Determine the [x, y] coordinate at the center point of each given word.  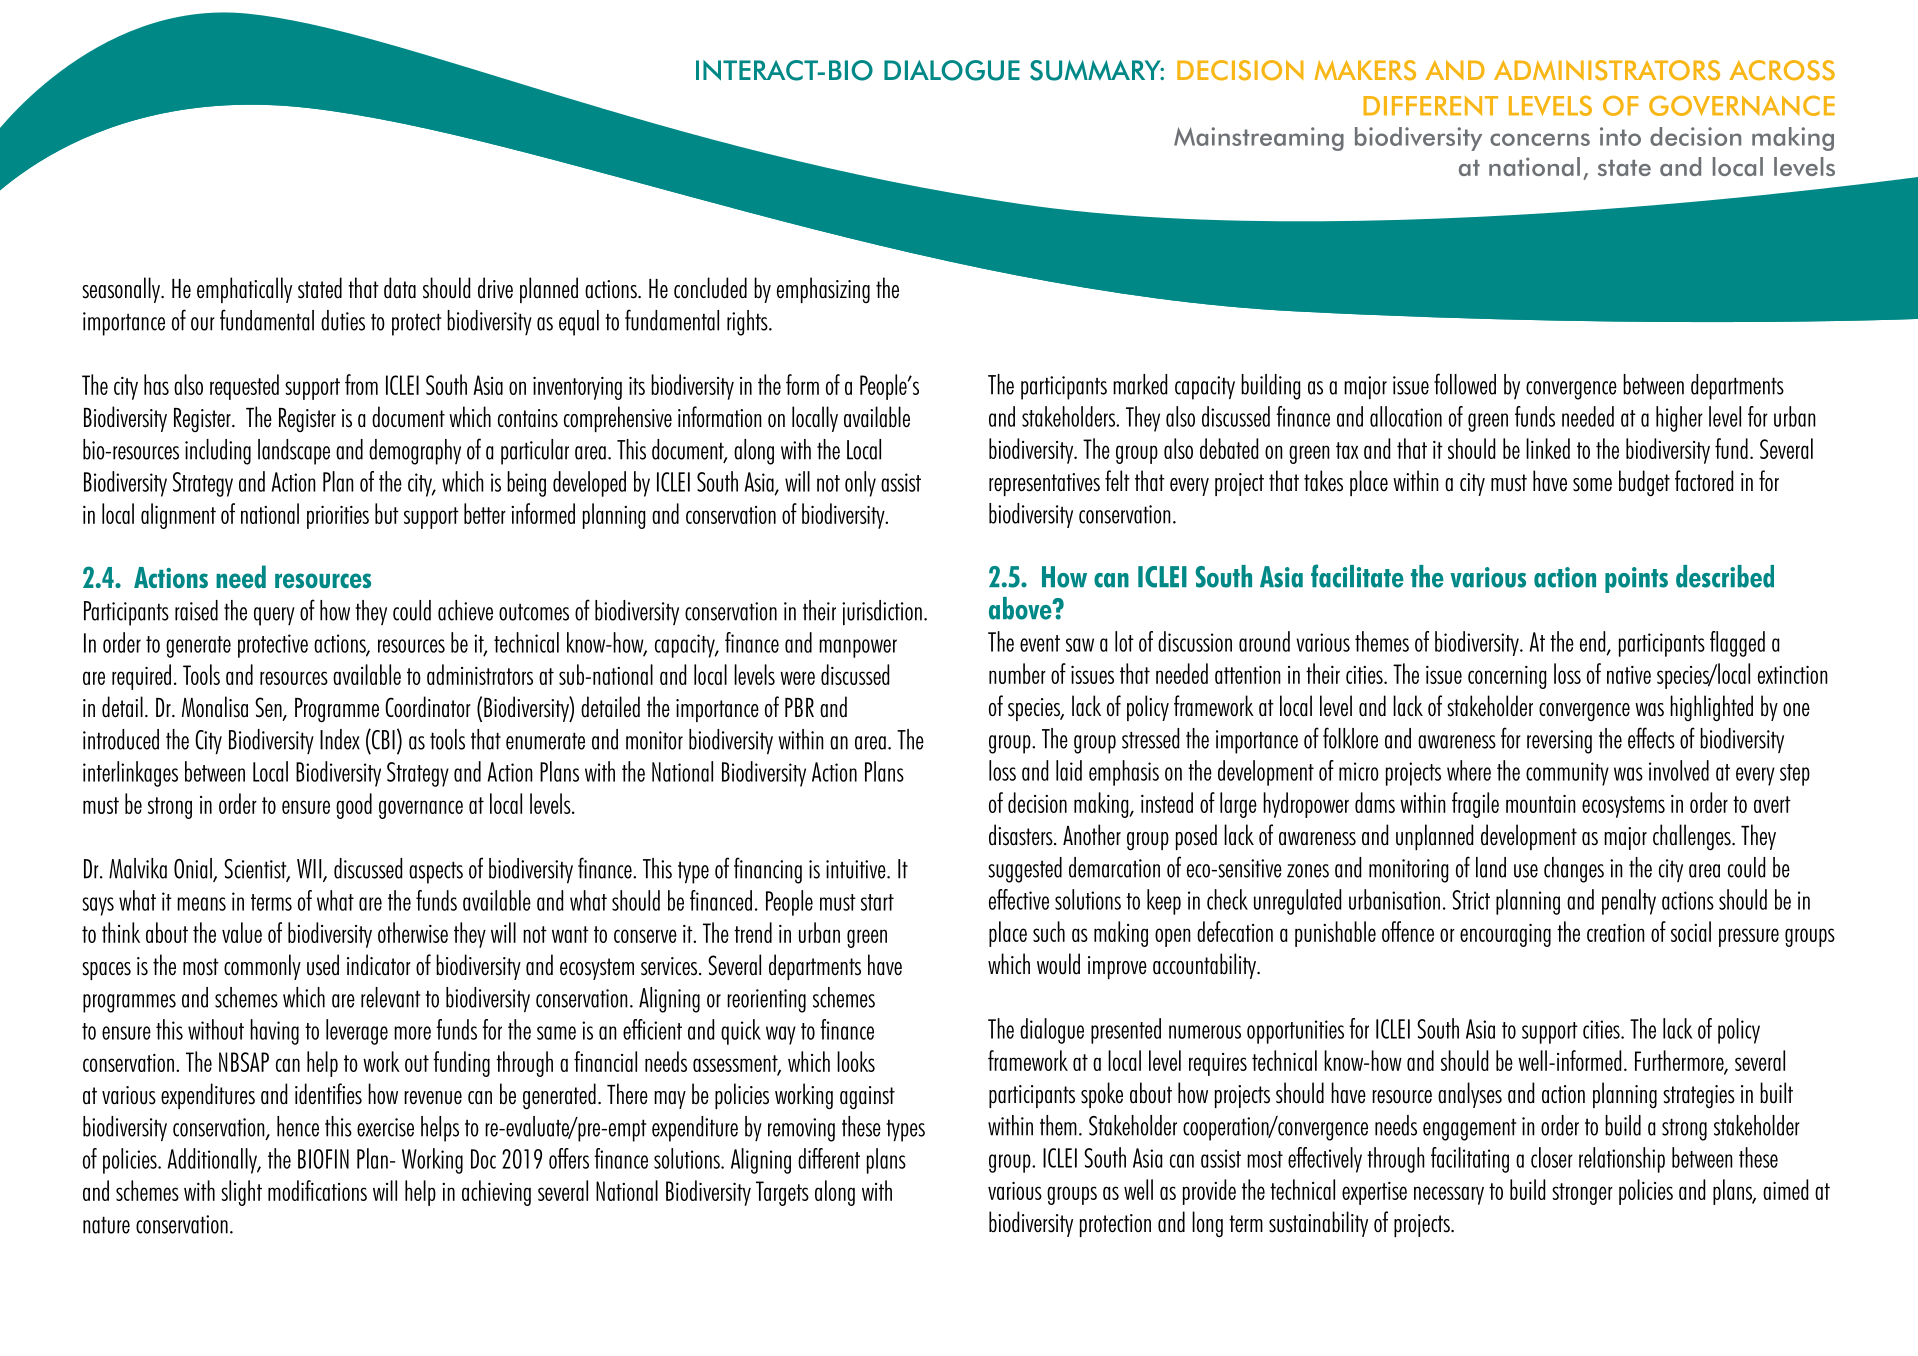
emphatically [244, 290]
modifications [317, 1190]
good [354, 806]
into [1620, 136]
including [218, 452]
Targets [782, 1193]
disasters [1022, 835]
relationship [1622, 1160]
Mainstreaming [1259, 139]
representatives [1044, 484]
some [1592, 485]
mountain [1541, 804]
